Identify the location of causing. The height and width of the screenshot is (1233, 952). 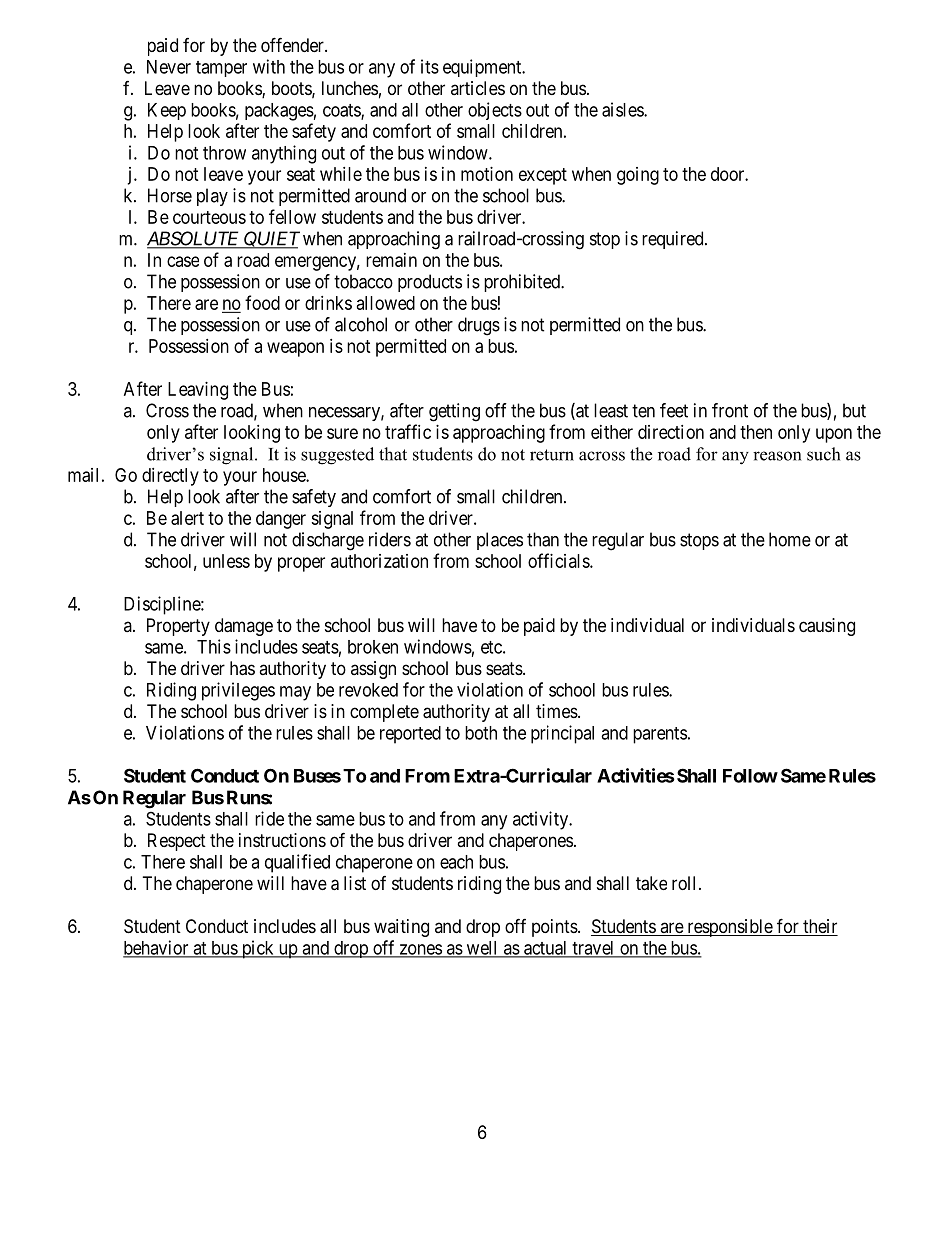
(827, 627).
